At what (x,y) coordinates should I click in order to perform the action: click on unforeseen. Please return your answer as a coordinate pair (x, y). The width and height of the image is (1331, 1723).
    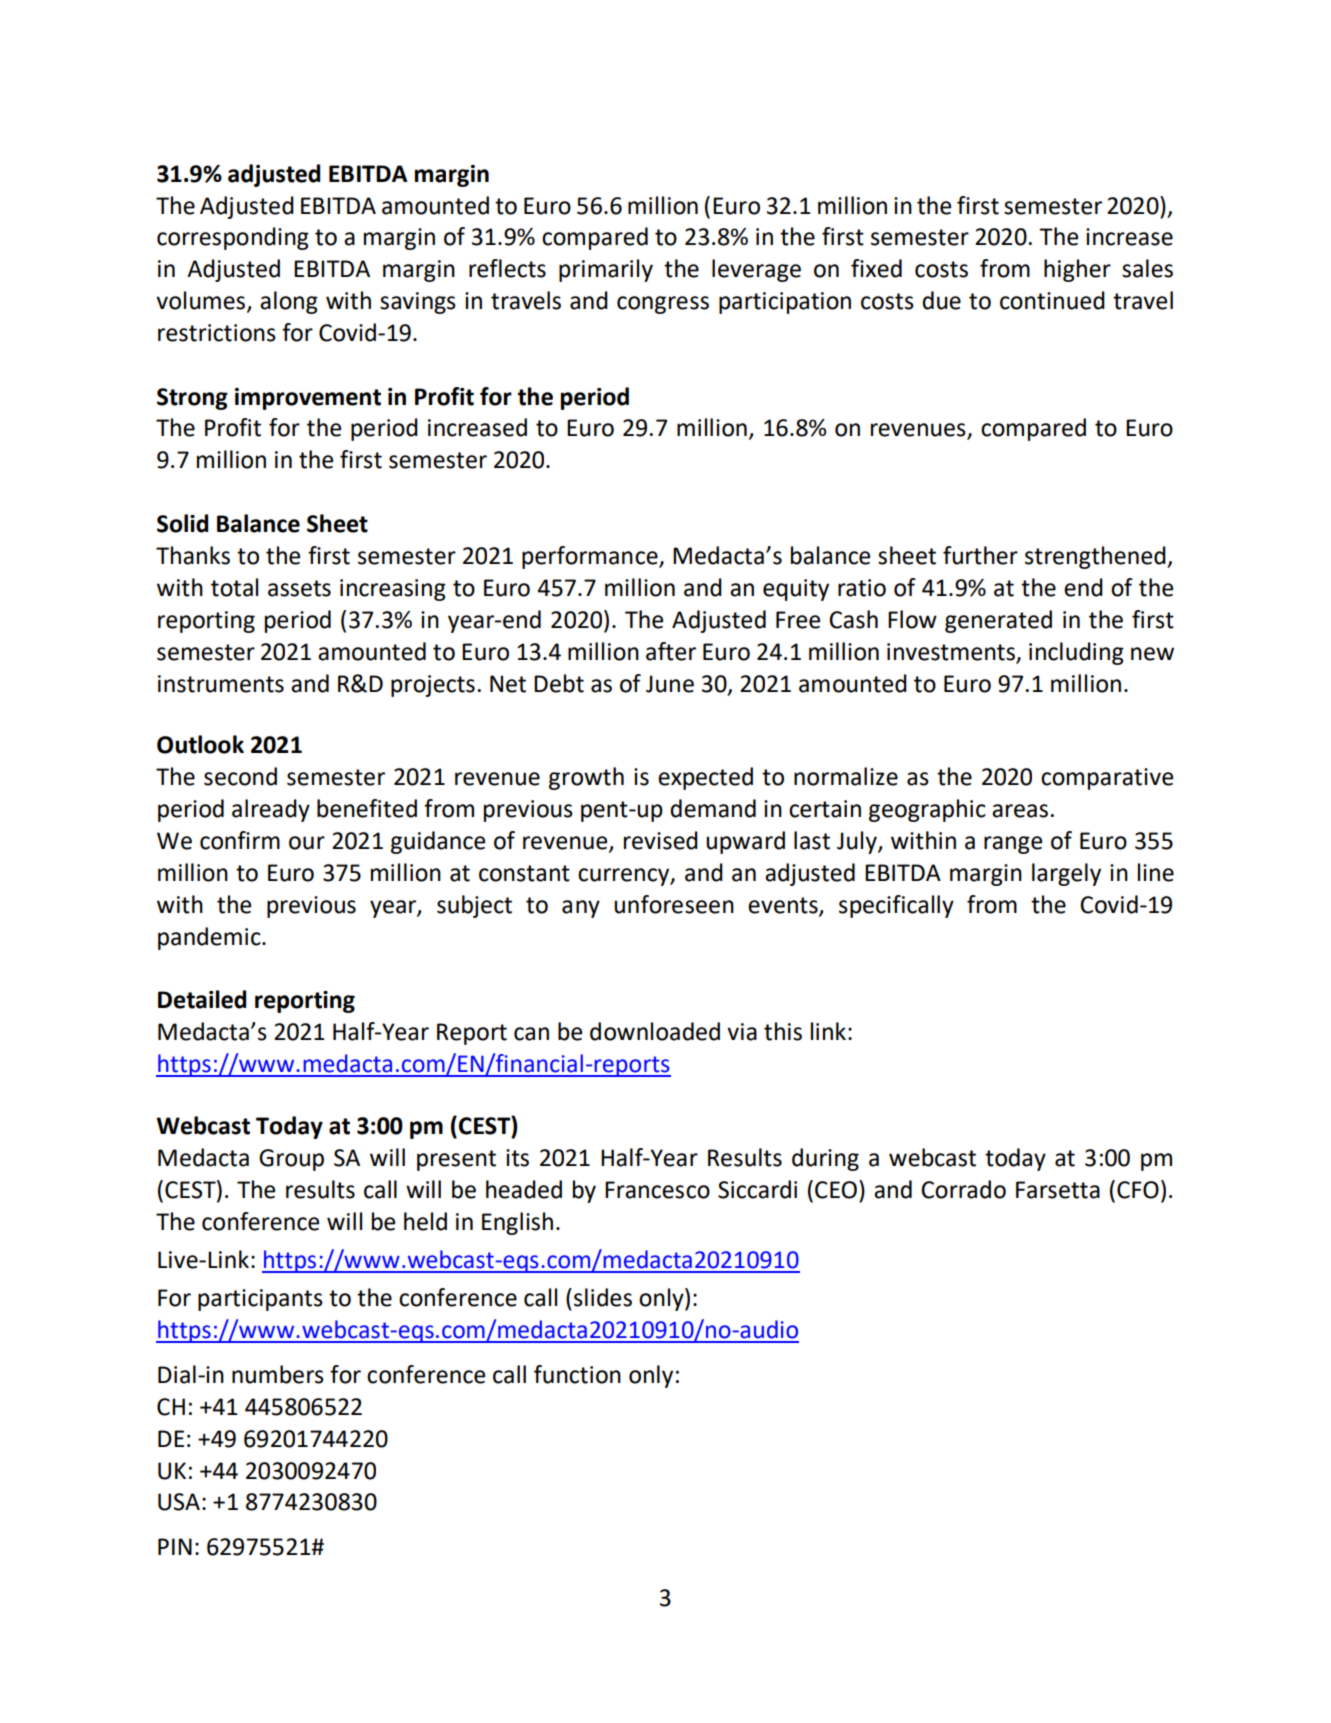
    Looking at the image, I should click on (674, 904).
